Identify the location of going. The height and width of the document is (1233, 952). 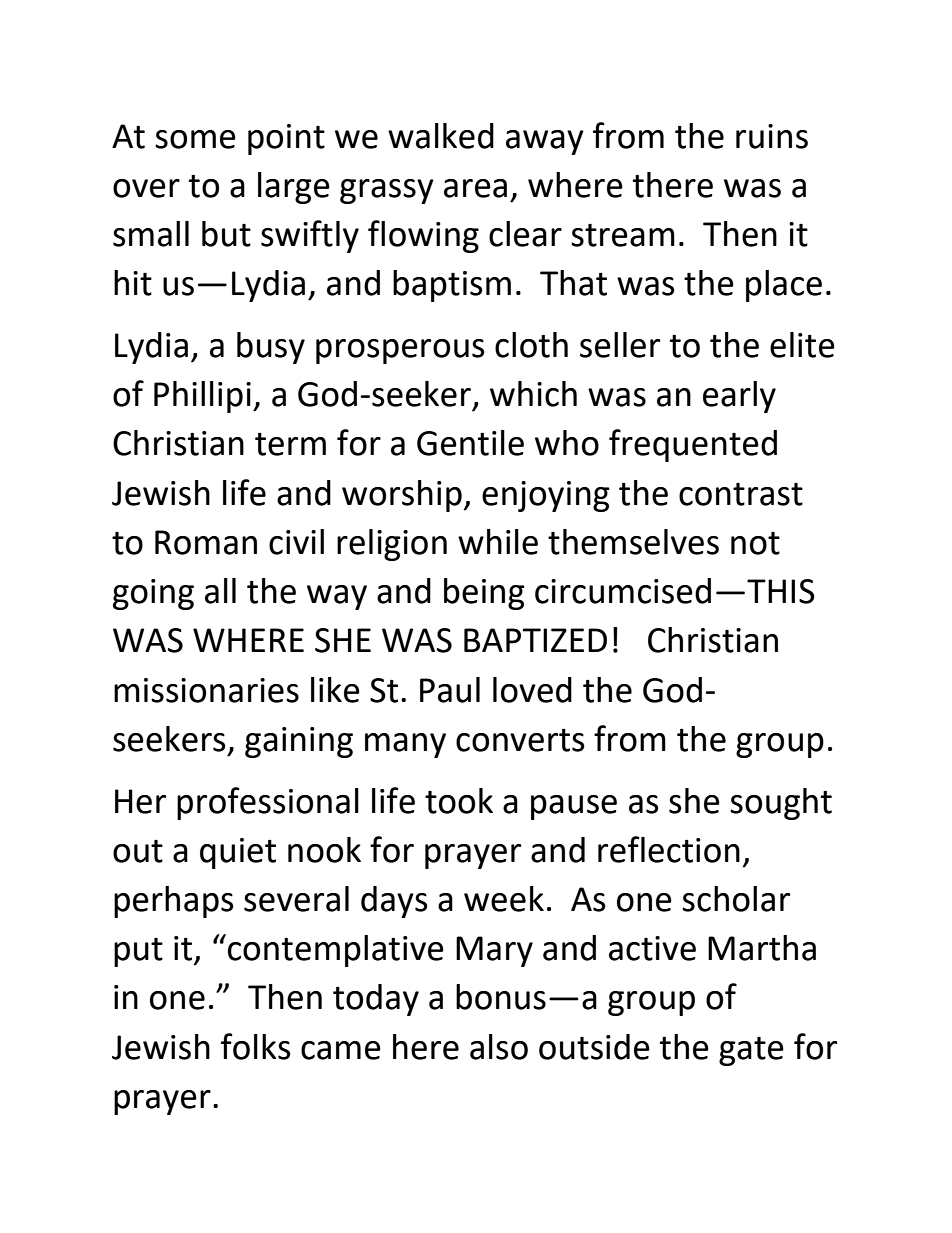
(153, 594).
